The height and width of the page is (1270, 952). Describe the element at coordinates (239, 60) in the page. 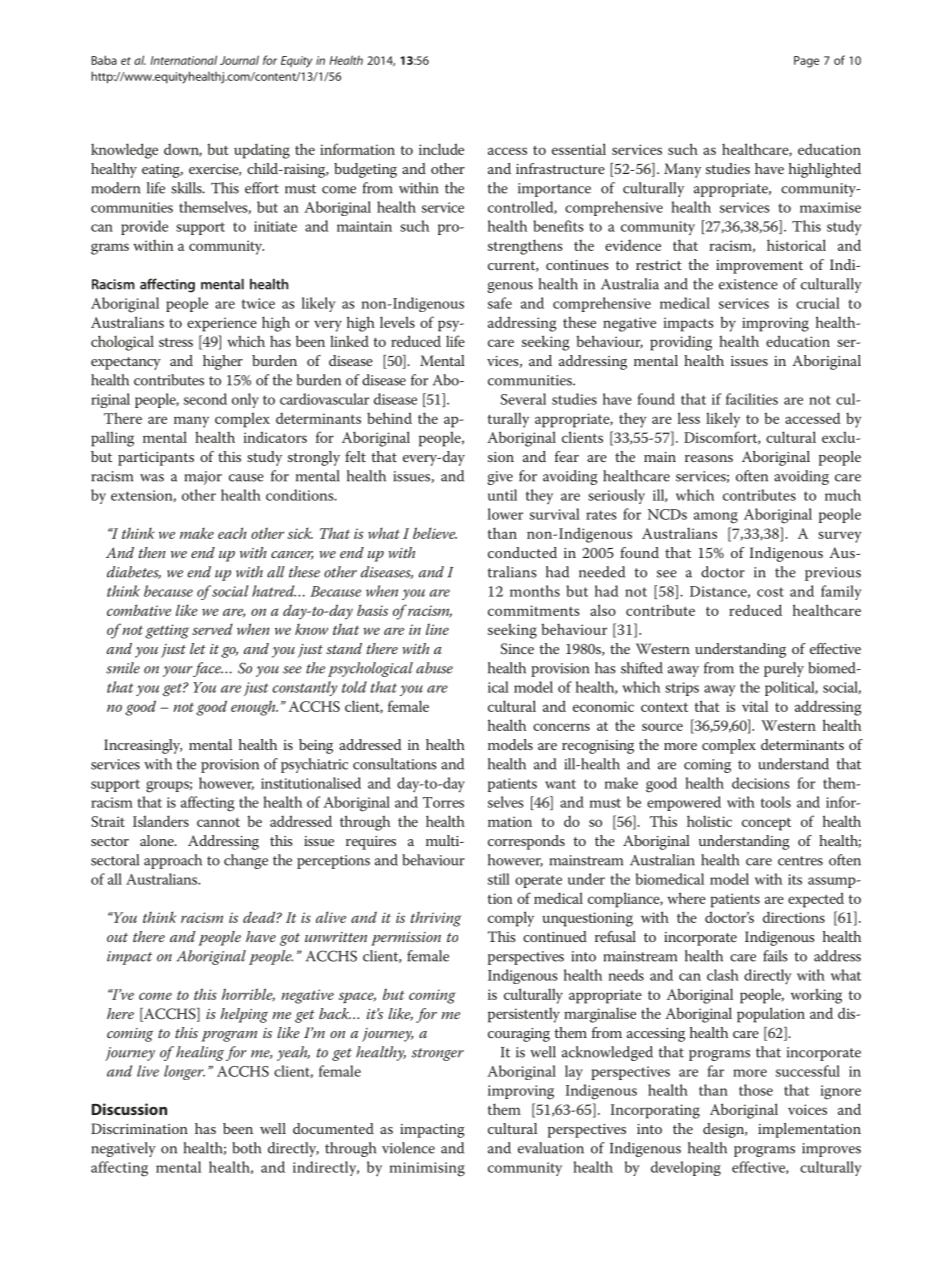

I see `Journal` at that location.
